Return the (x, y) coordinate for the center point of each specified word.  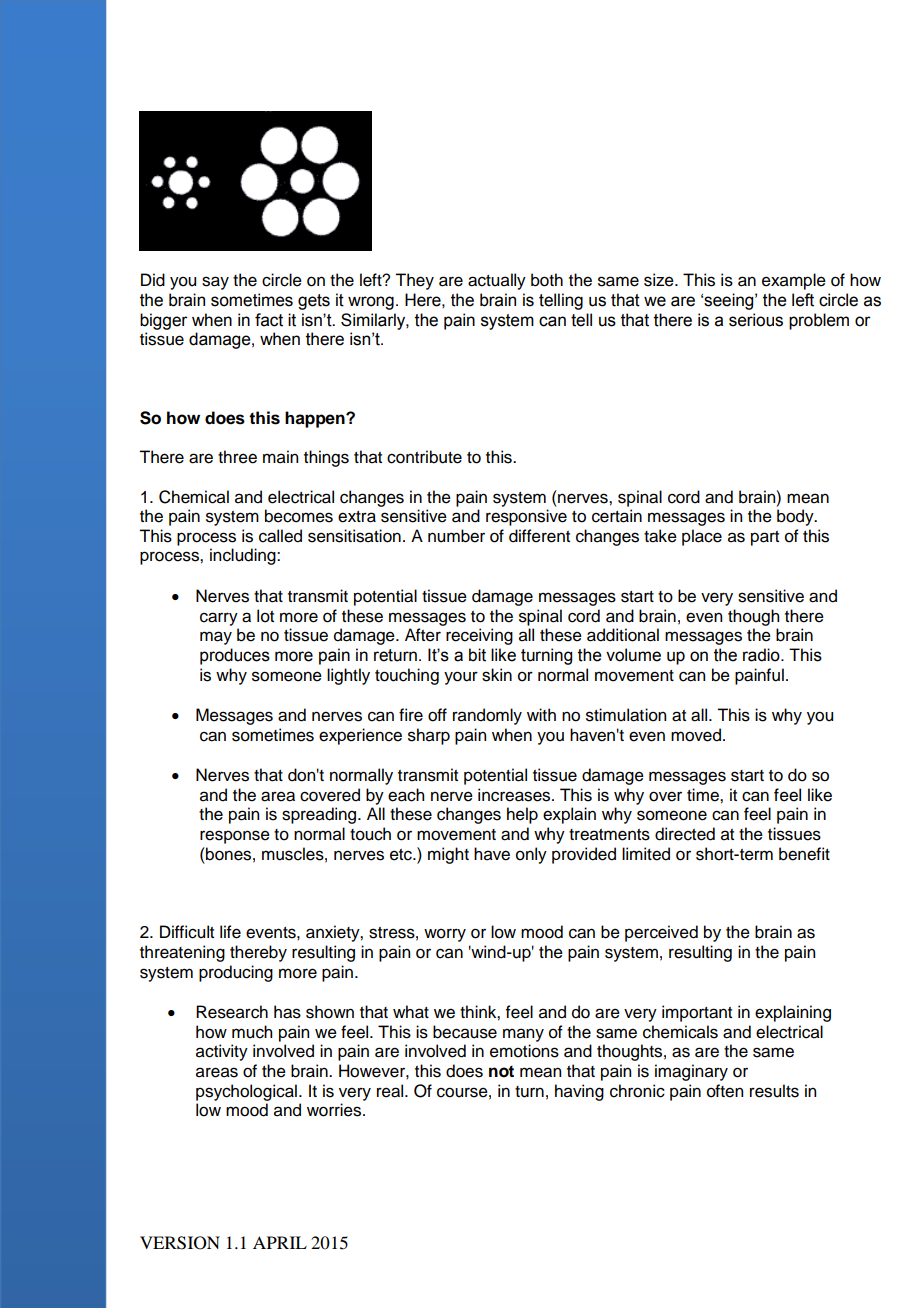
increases (515, 795)
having (579, 1092)
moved (697, 735)
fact (269, 320)
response (235, 837)
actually (497, 281)
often (725, 1091)
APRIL (280, 1242)
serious (756, 320)
